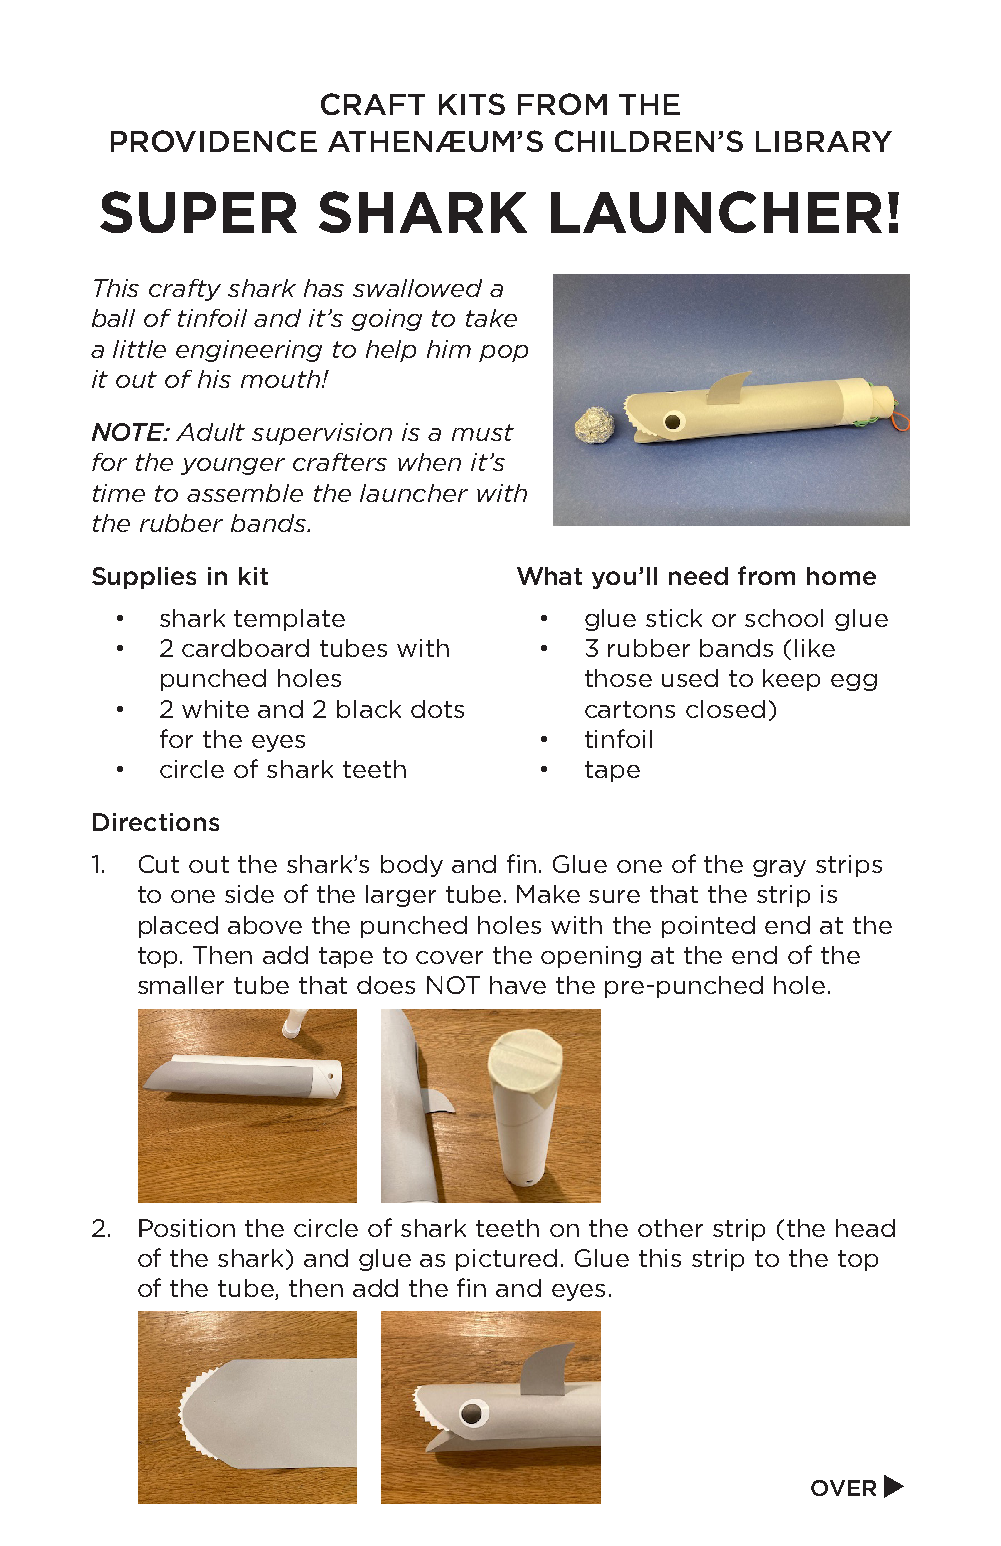  Describe the element at coordinates (159, 864) in the screenshot. I see `Cut` at that location.
